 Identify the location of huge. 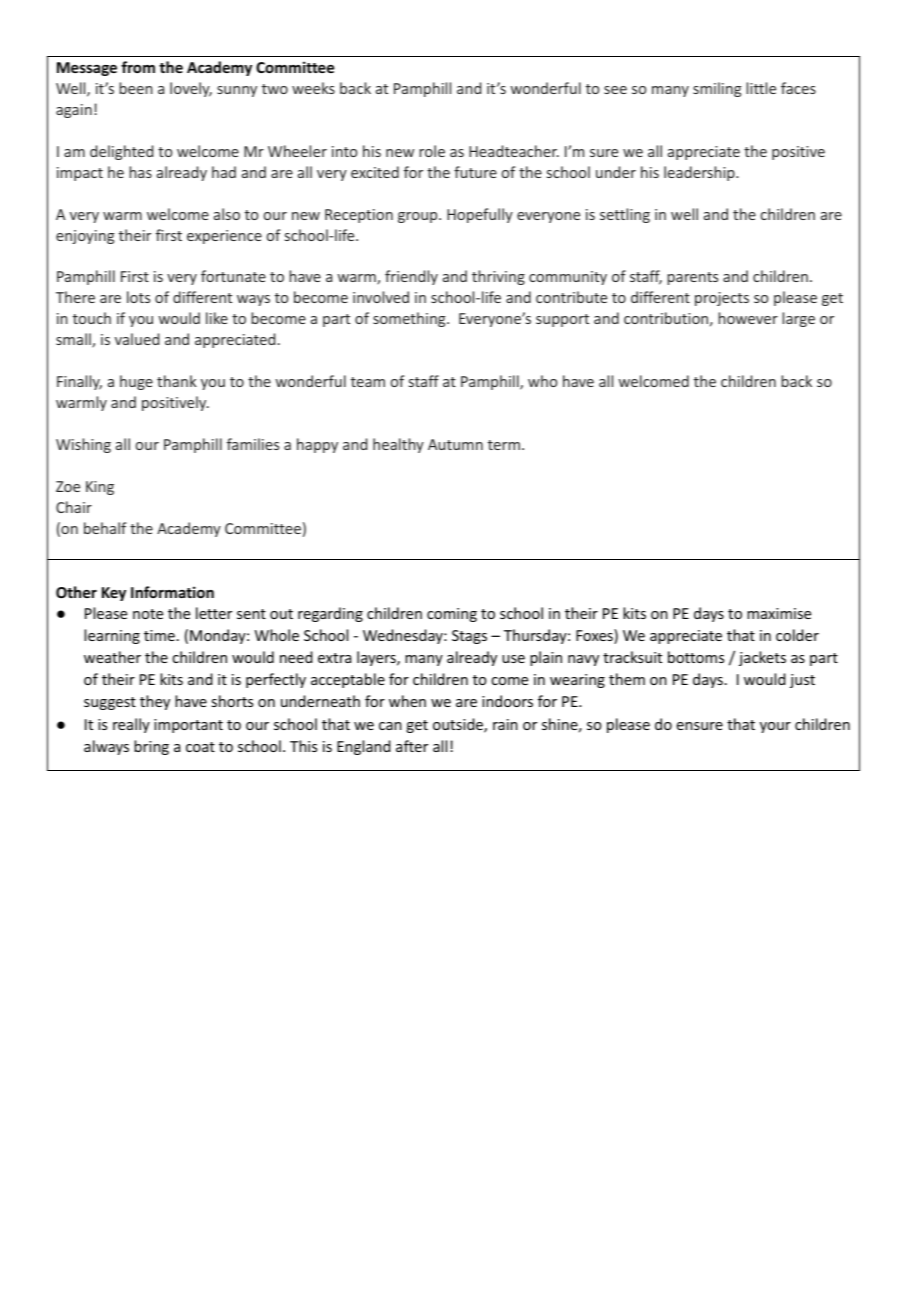
(136, 382).
